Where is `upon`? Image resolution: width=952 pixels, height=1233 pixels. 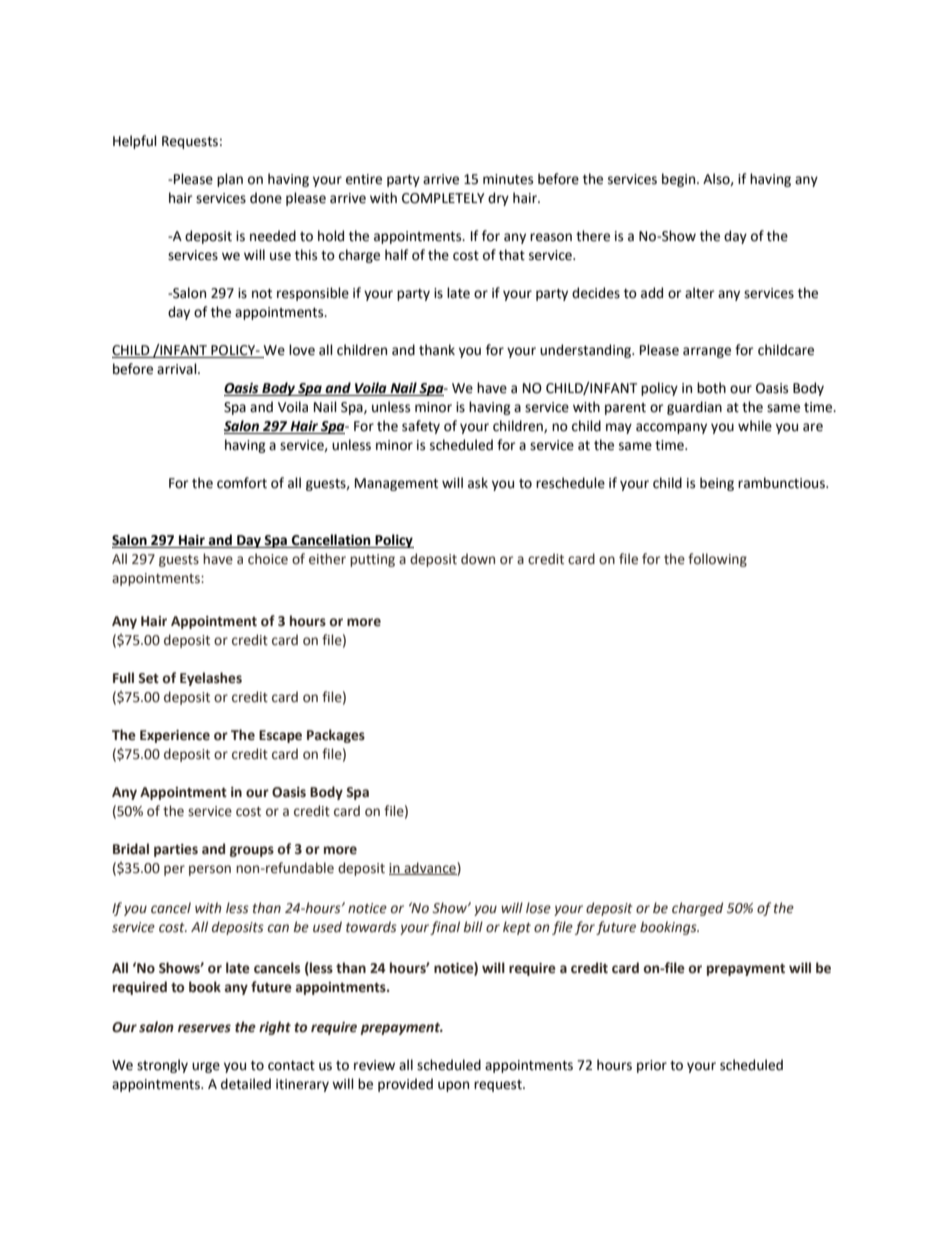 upon is located at coordinates (453, 1086).
